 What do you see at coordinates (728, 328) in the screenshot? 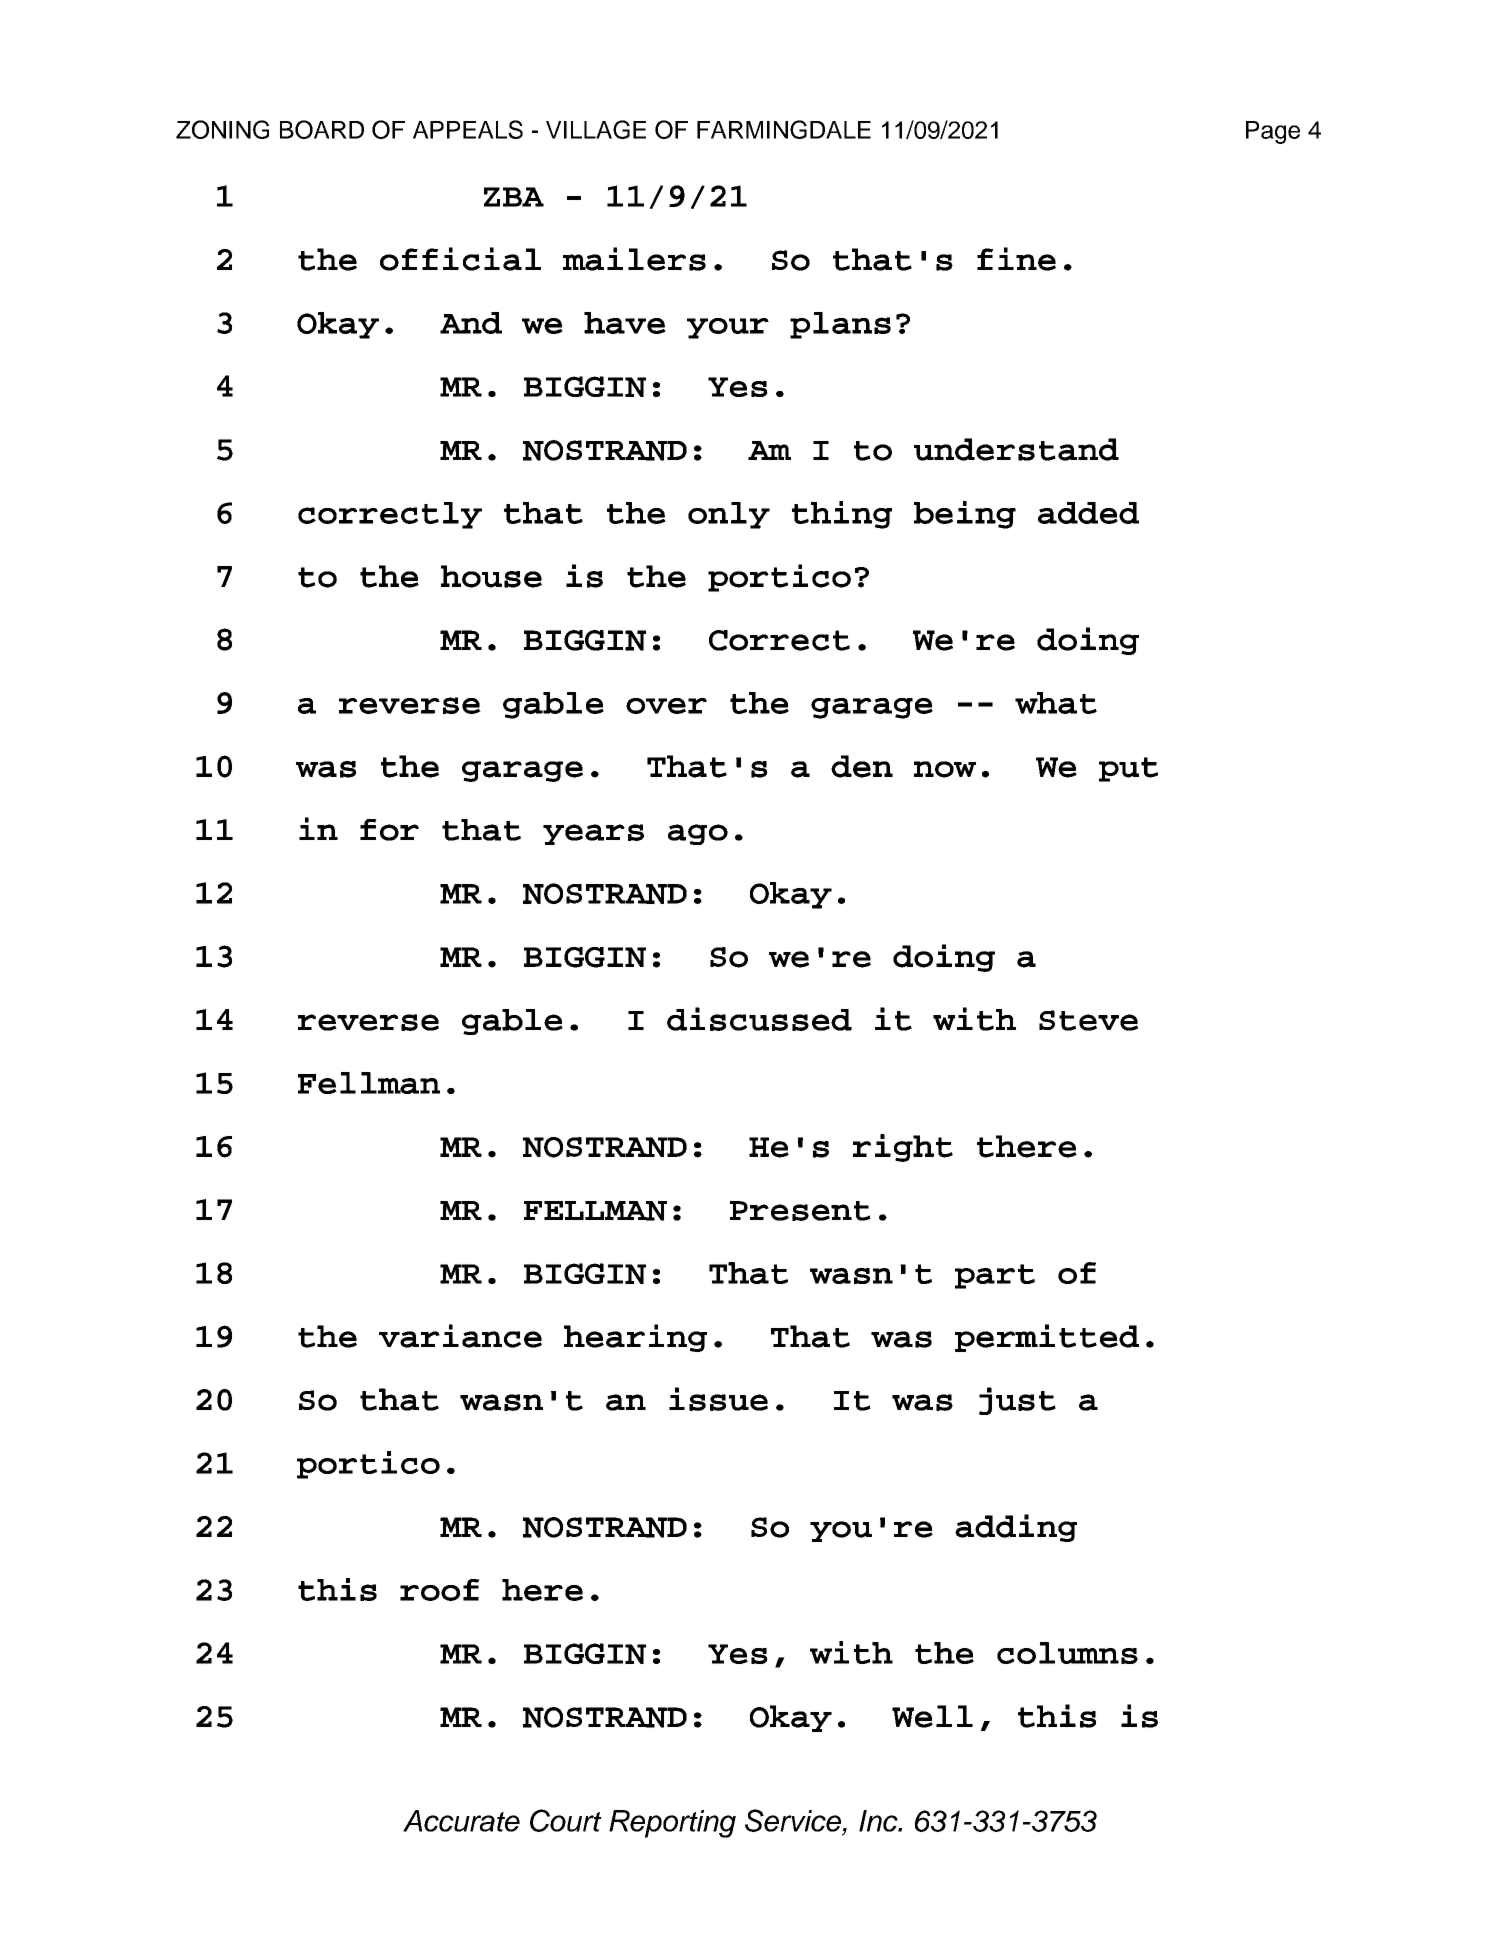
I see `your` at bounding box center [728, 328].
